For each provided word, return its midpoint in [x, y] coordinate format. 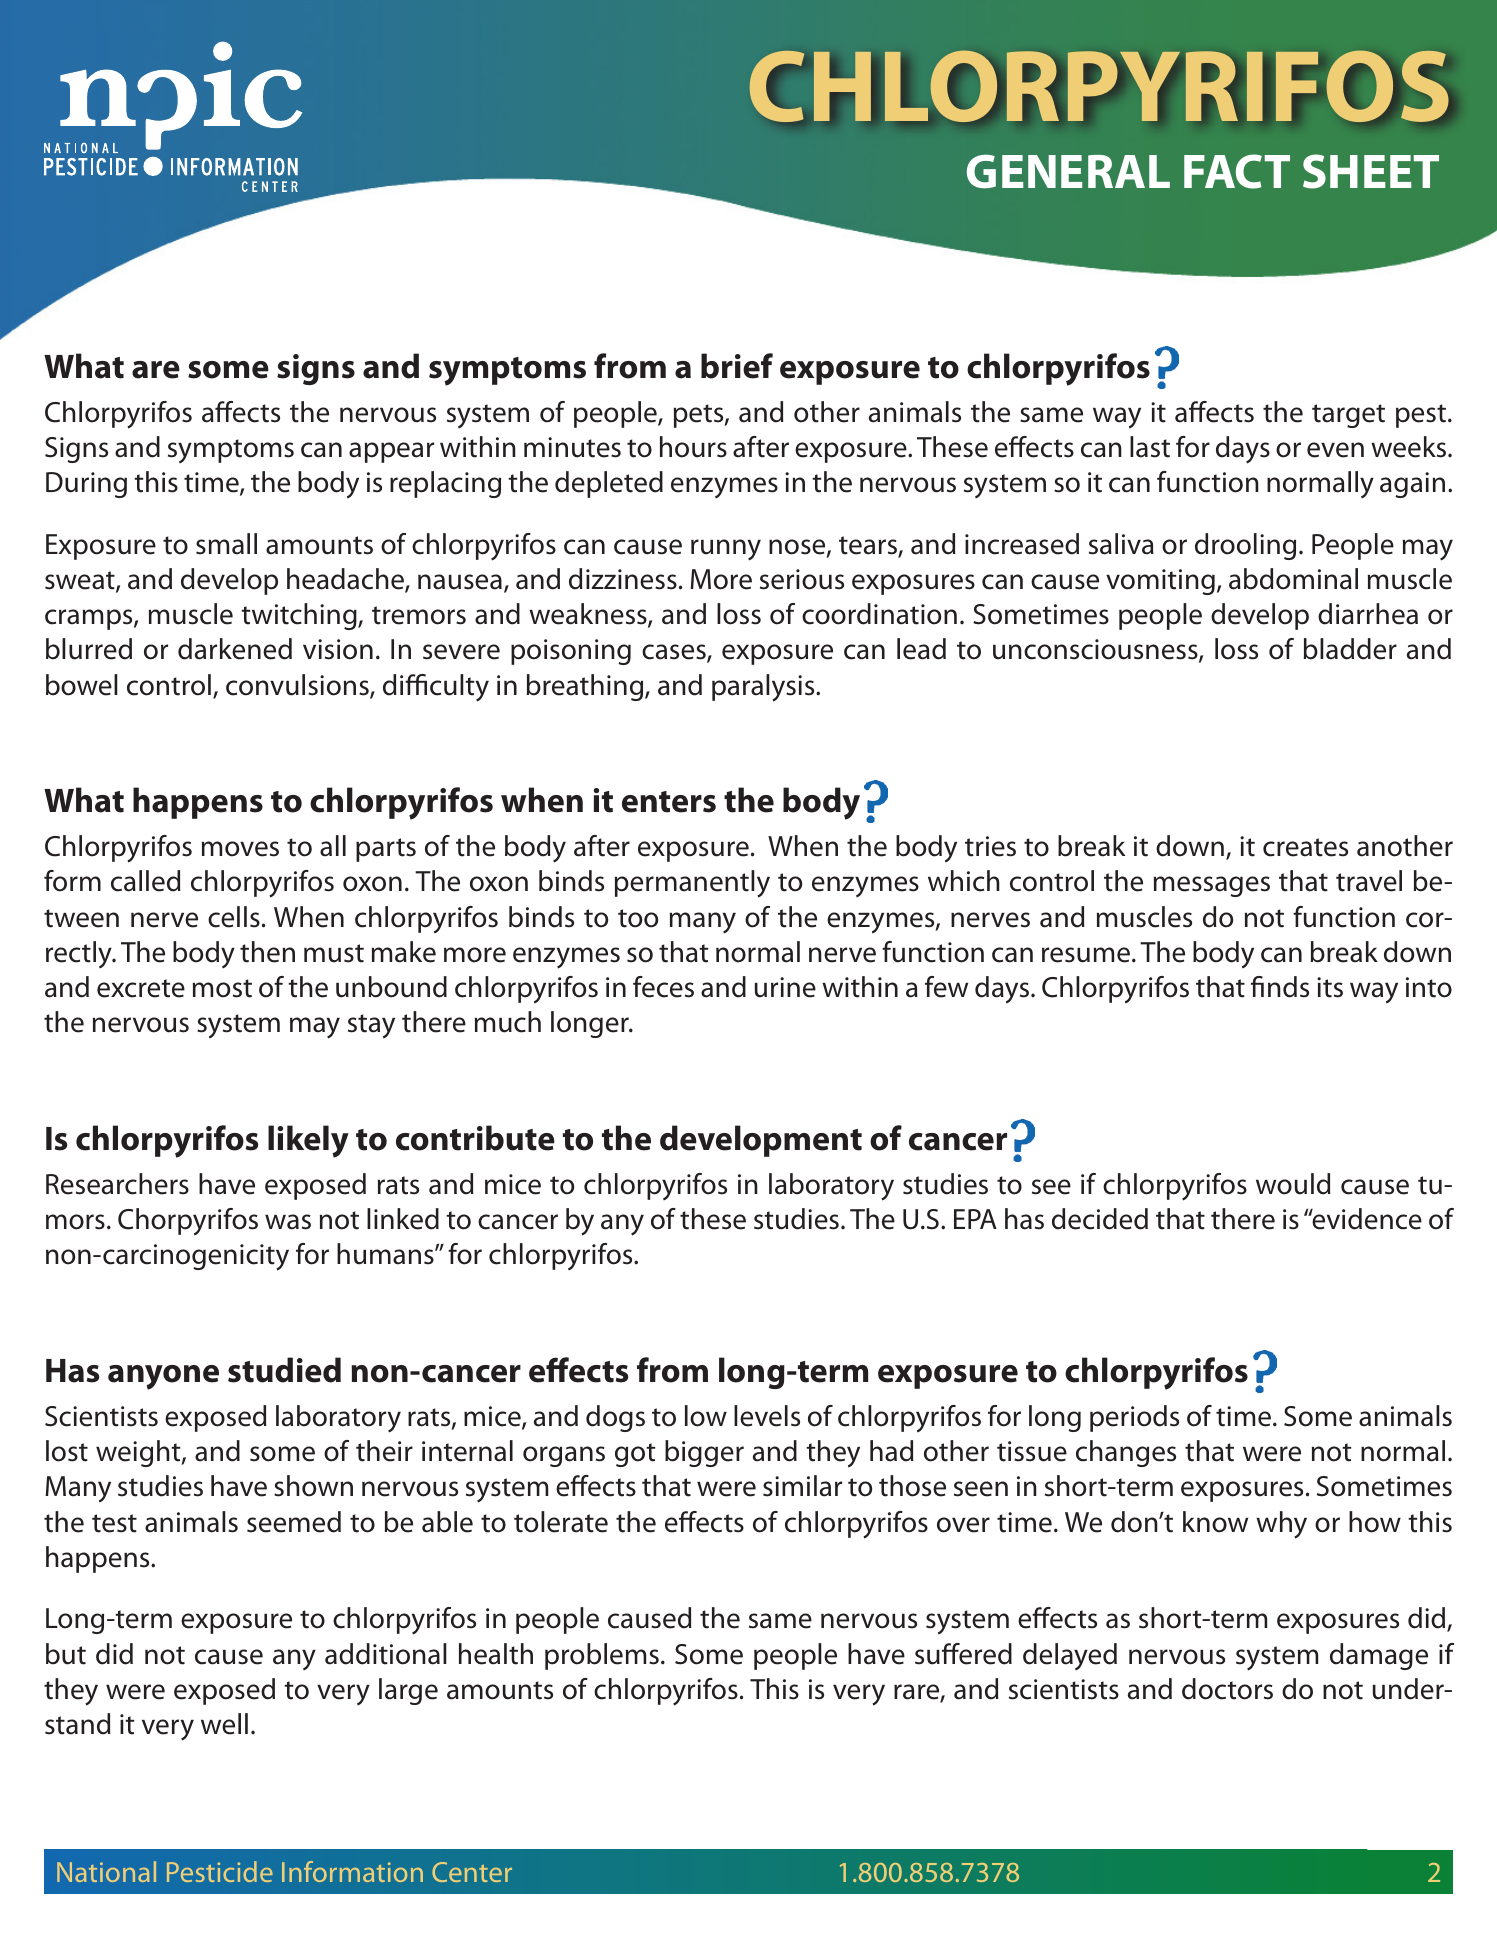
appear [391, 452]
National [106, 1871]
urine [785, 987]
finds [1280, 987]
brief [737, 366]
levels [767, 1416]
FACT [1237, 171]
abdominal [1293, 579]
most [222, 988]
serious [802, 579]
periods [1134, 1418]
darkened [235, 649]
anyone [163, 1377]
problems [602, 1656]
